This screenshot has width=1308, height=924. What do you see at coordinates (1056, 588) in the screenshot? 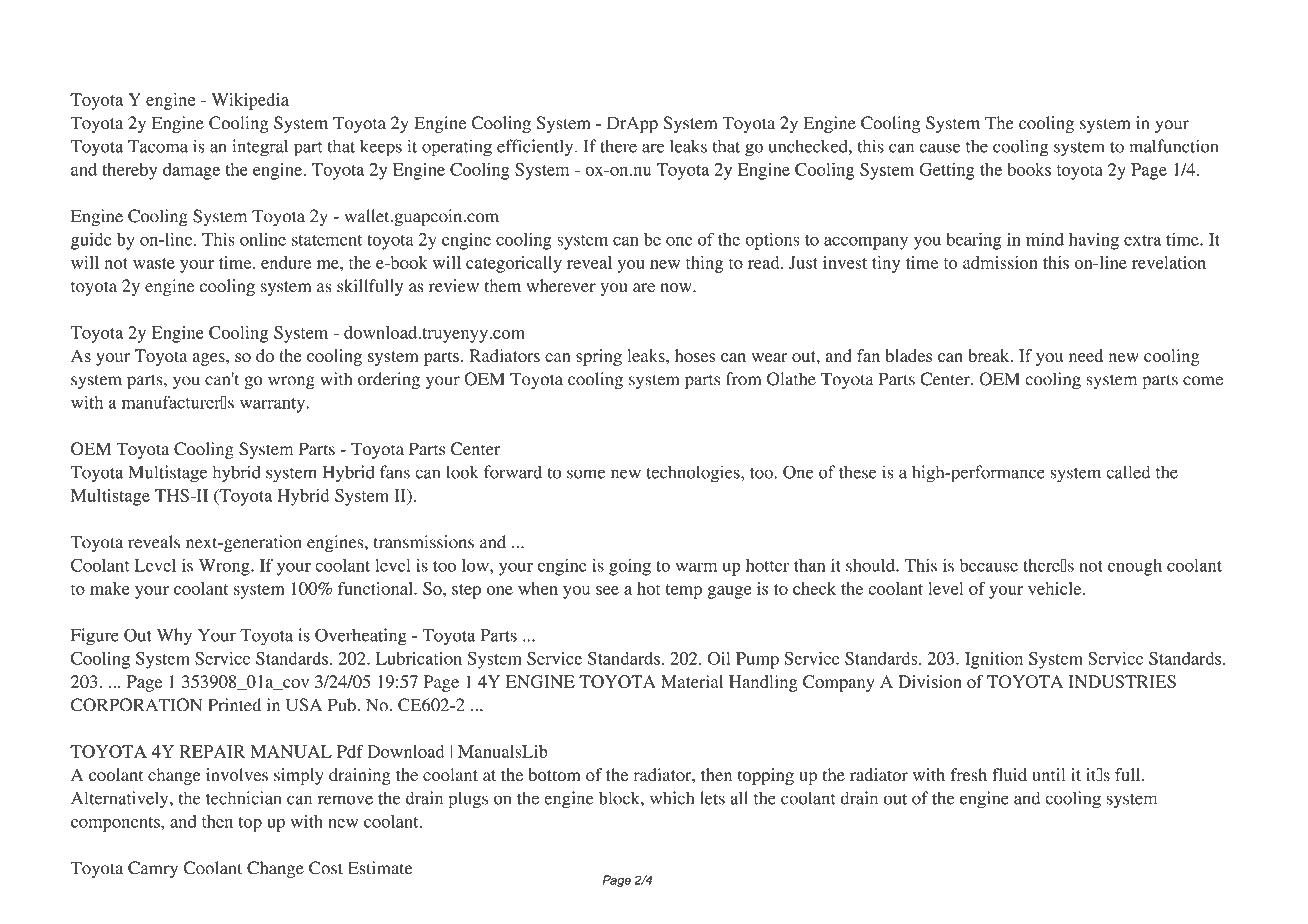
I see `vehicle` at bounding box center [1056, 588].
